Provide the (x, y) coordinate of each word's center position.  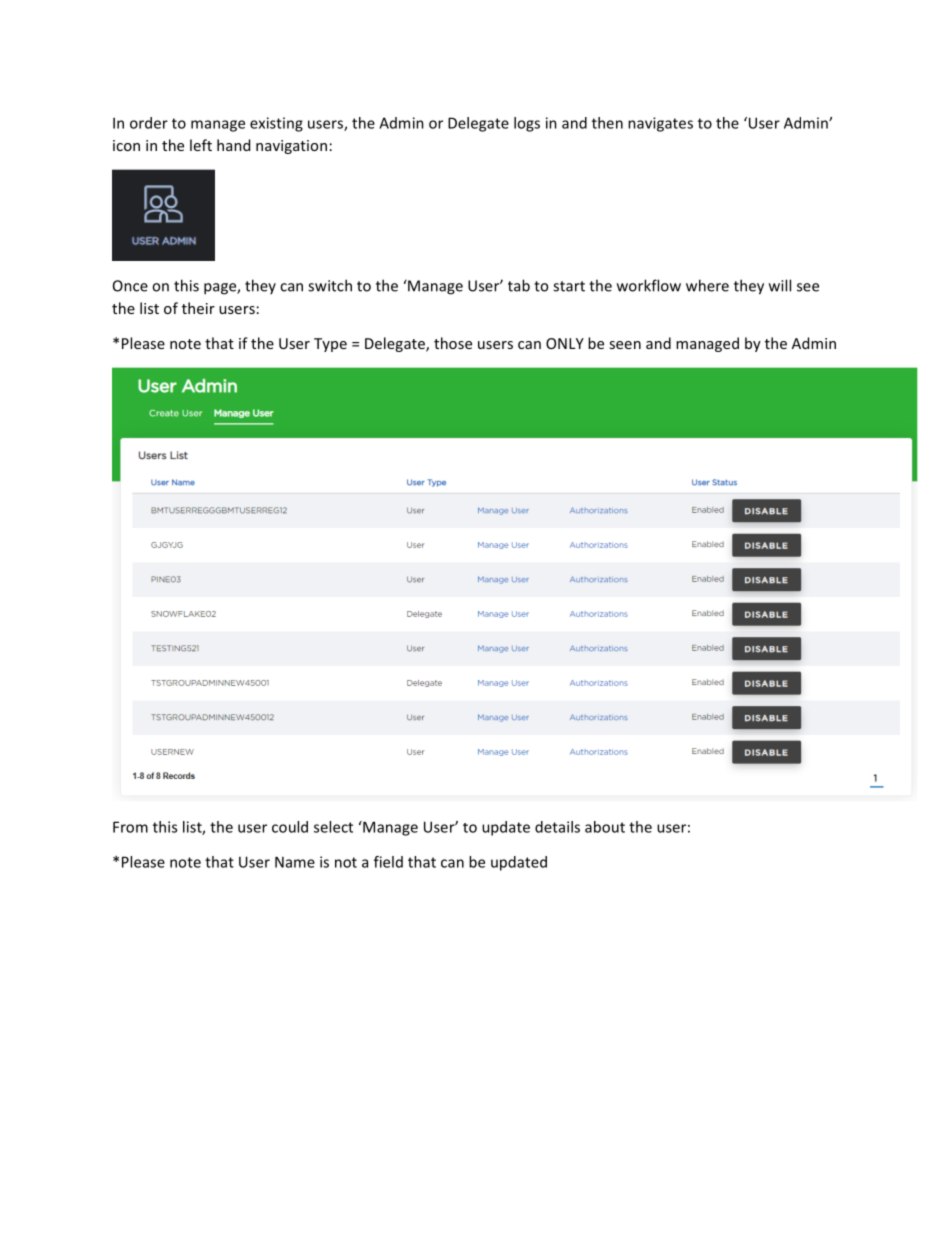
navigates (660, 124)
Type (330, 345)
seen (625, 345)
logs (527, 124)
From (130, 827)
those (453, 343)
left (201, 145)
